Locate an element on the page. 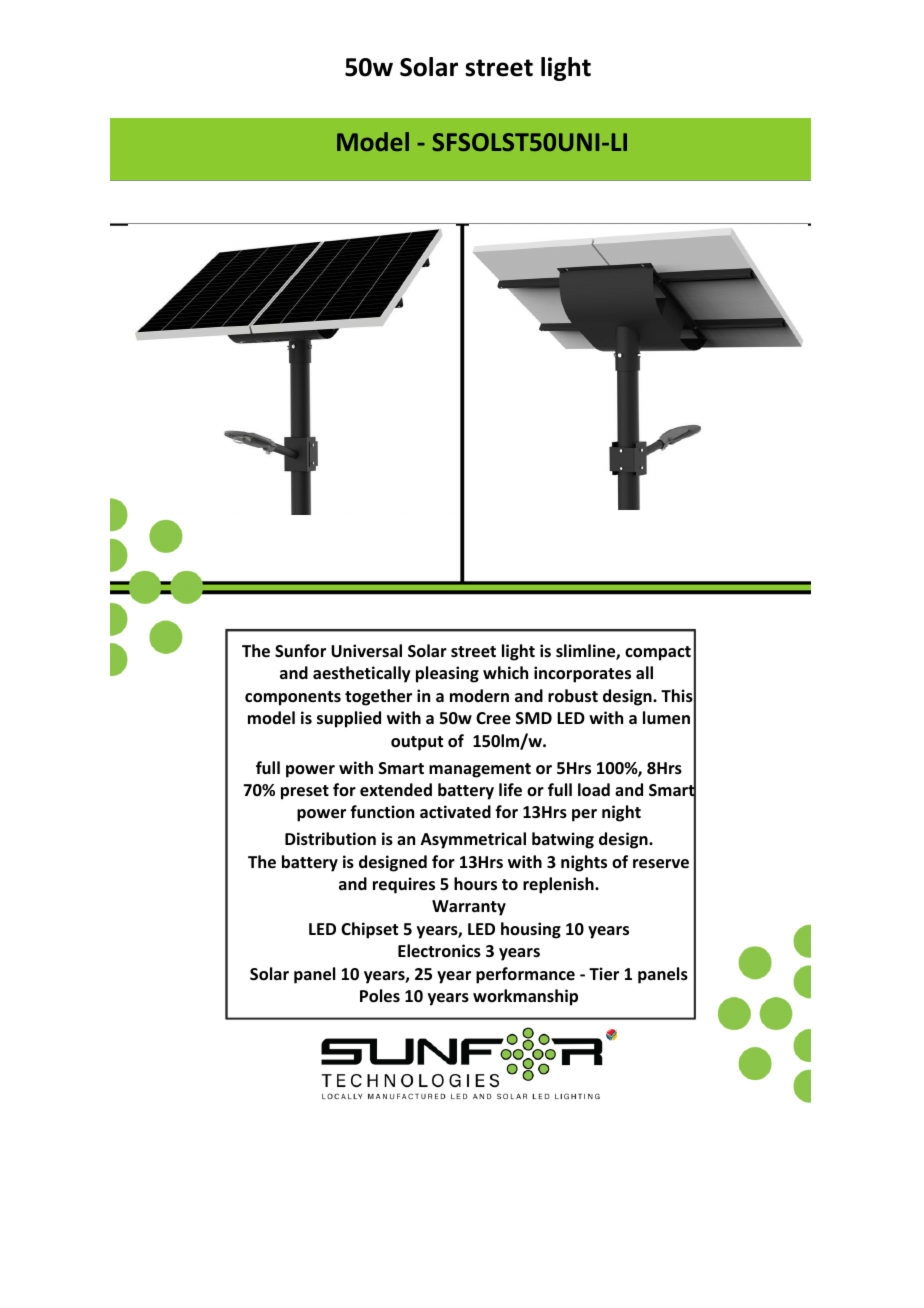  Poles is located at coordinates (380, 996).
